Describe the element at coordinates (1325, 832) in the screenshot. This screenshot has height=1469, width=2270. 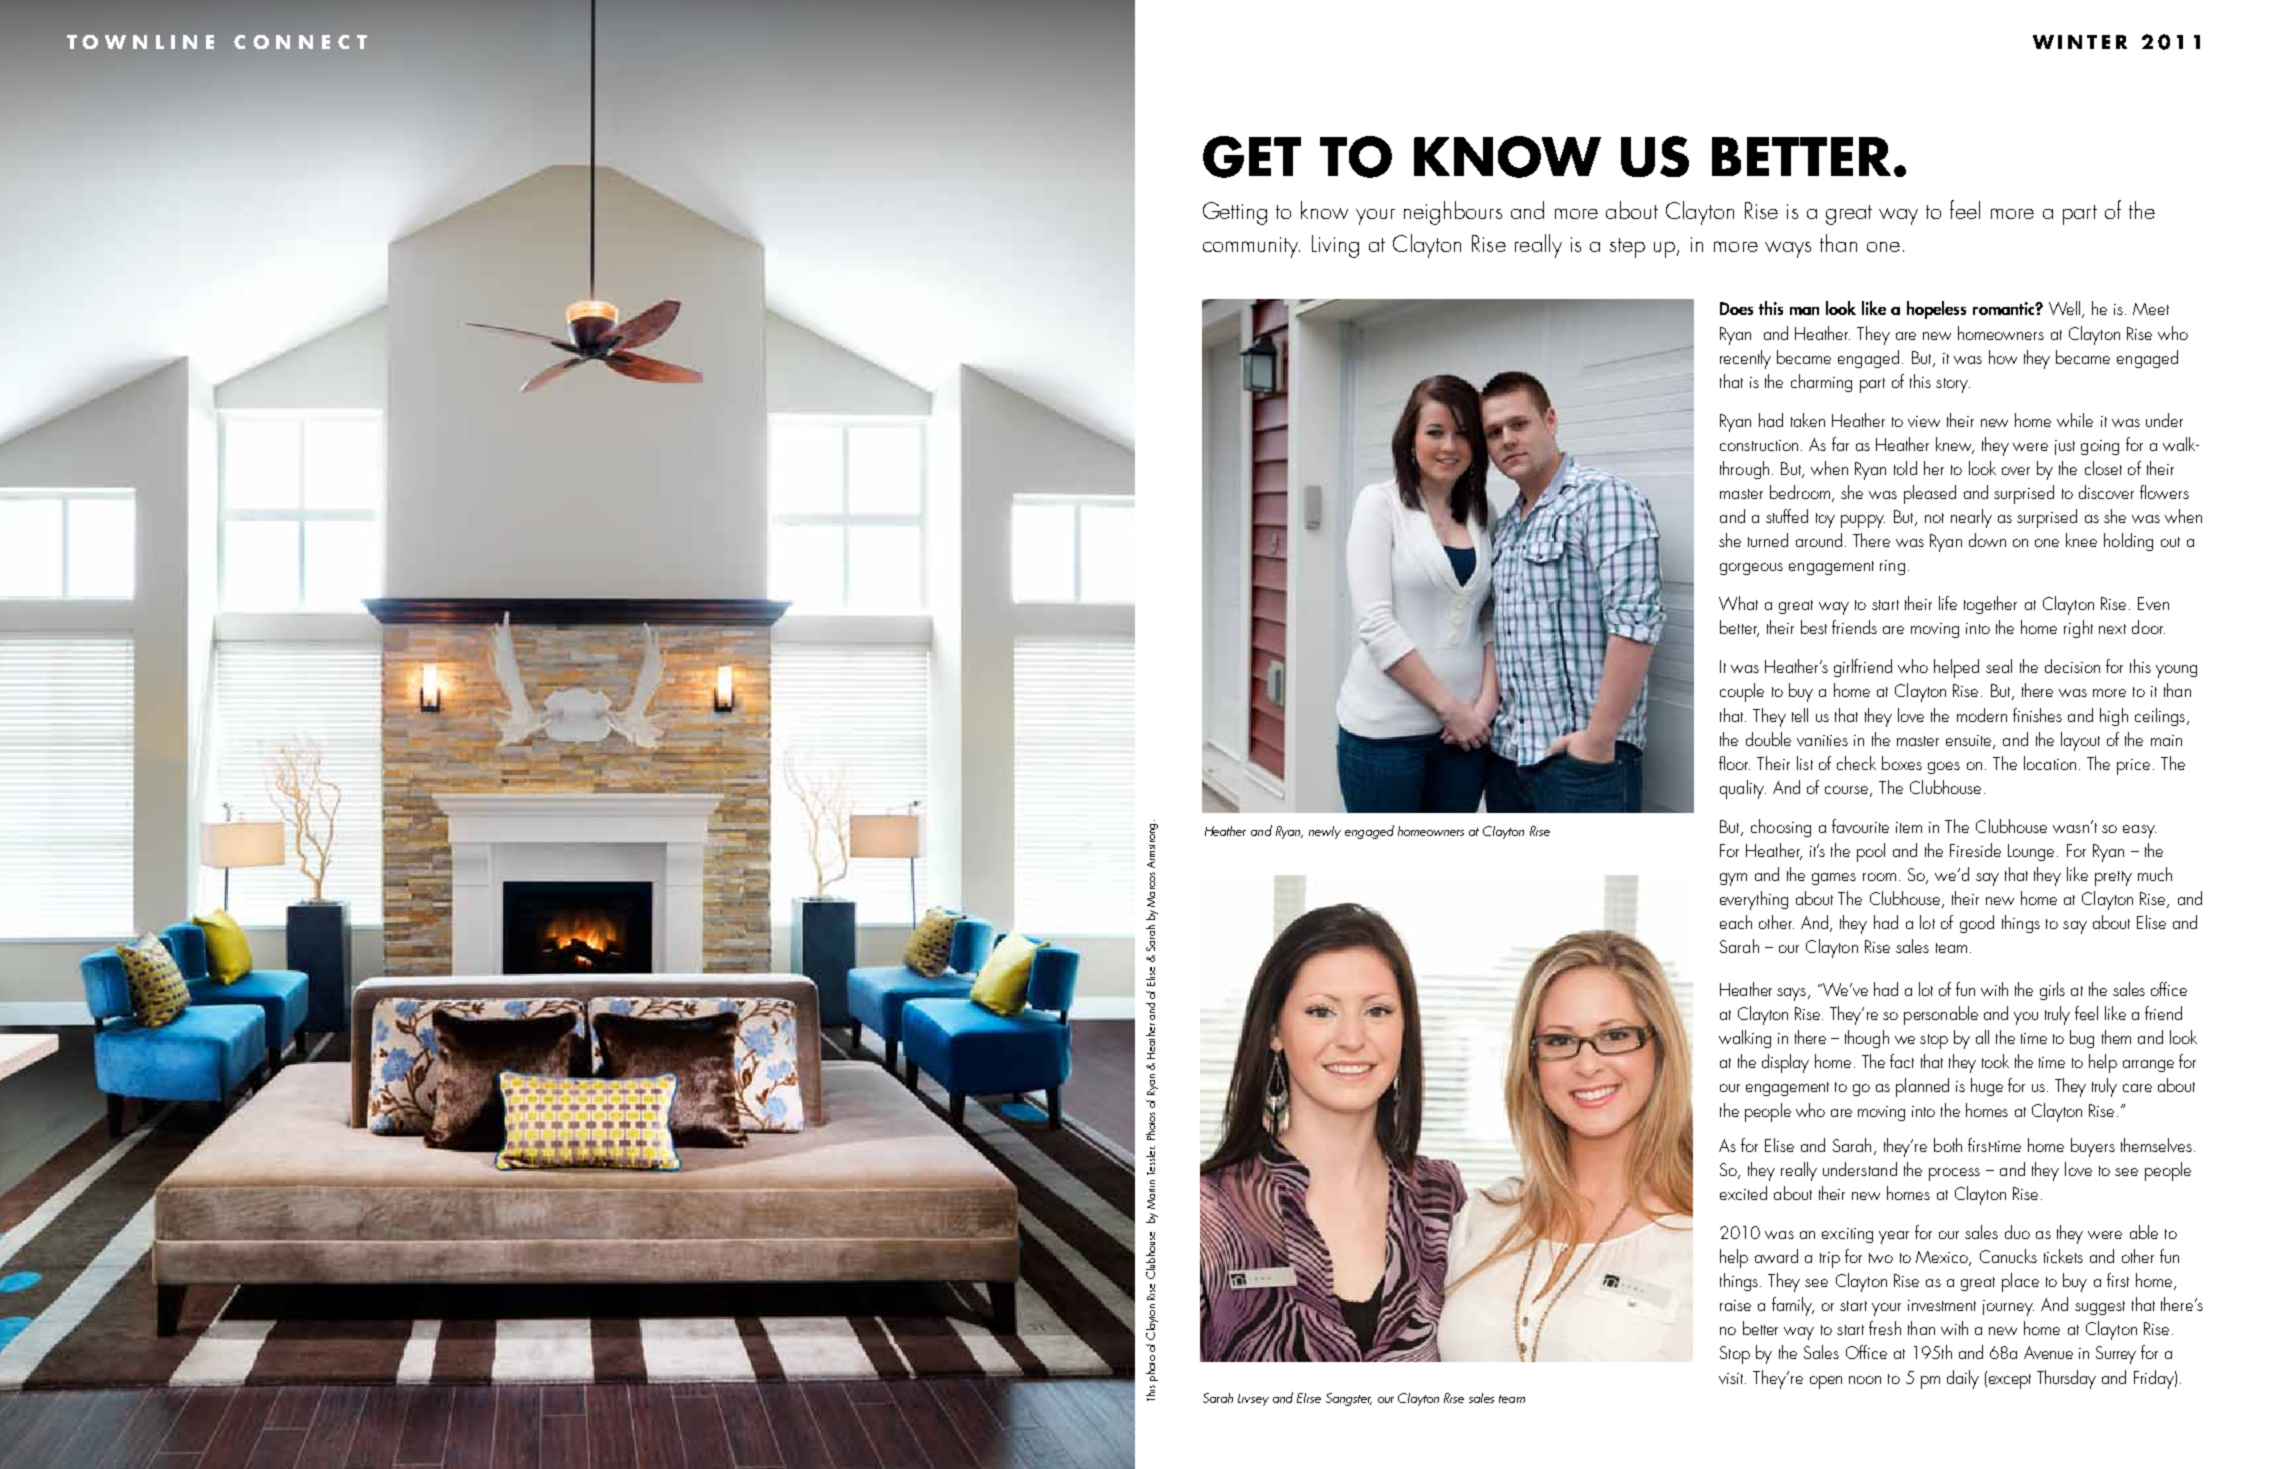
I see `newly` at that location.
